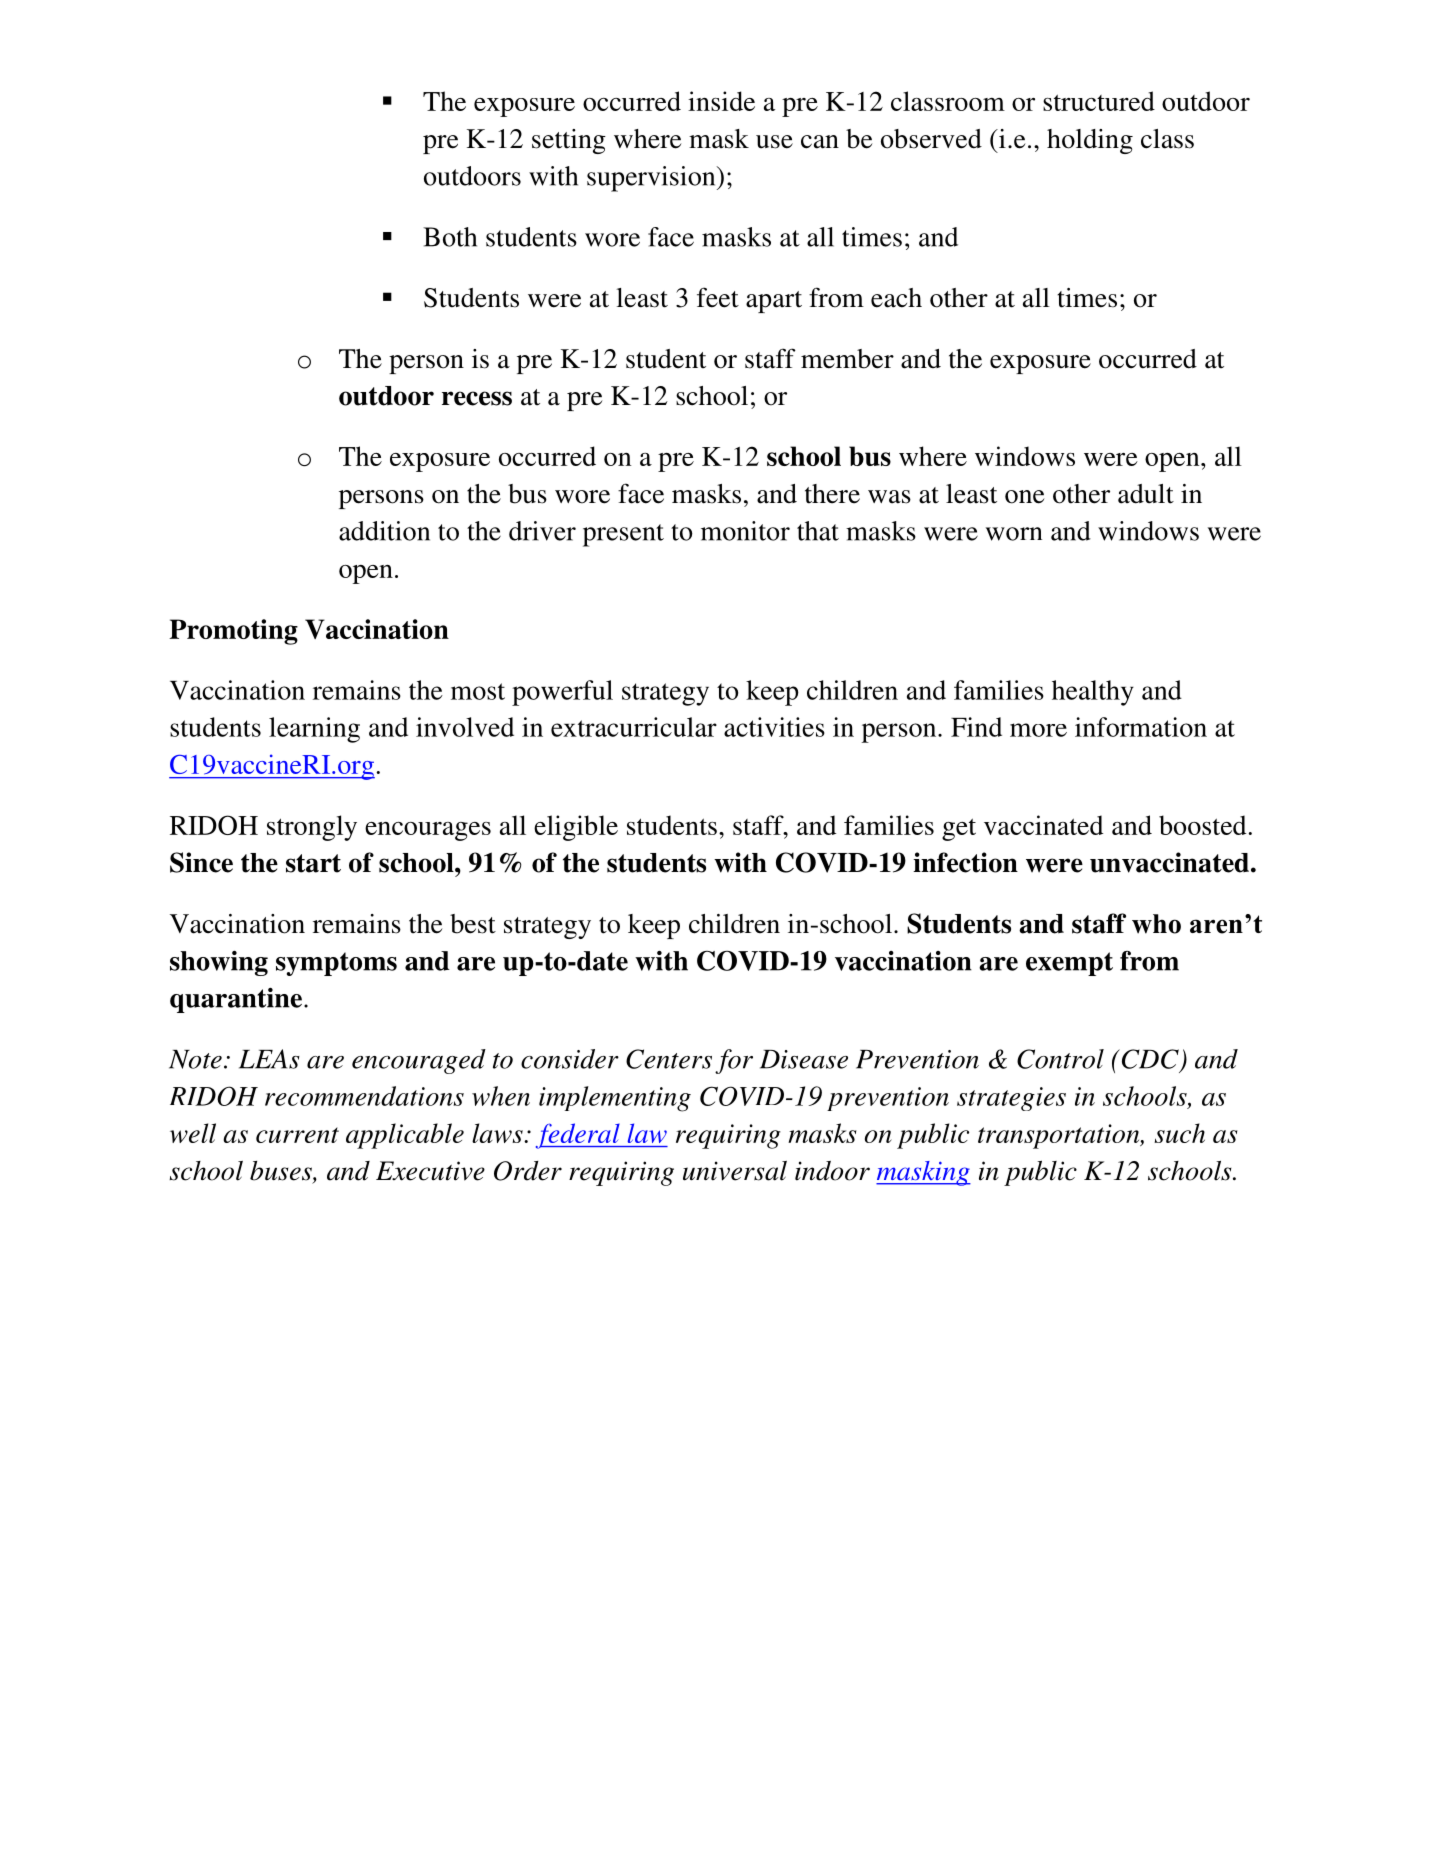  I want to click on healthy, so click(1093, 693).
